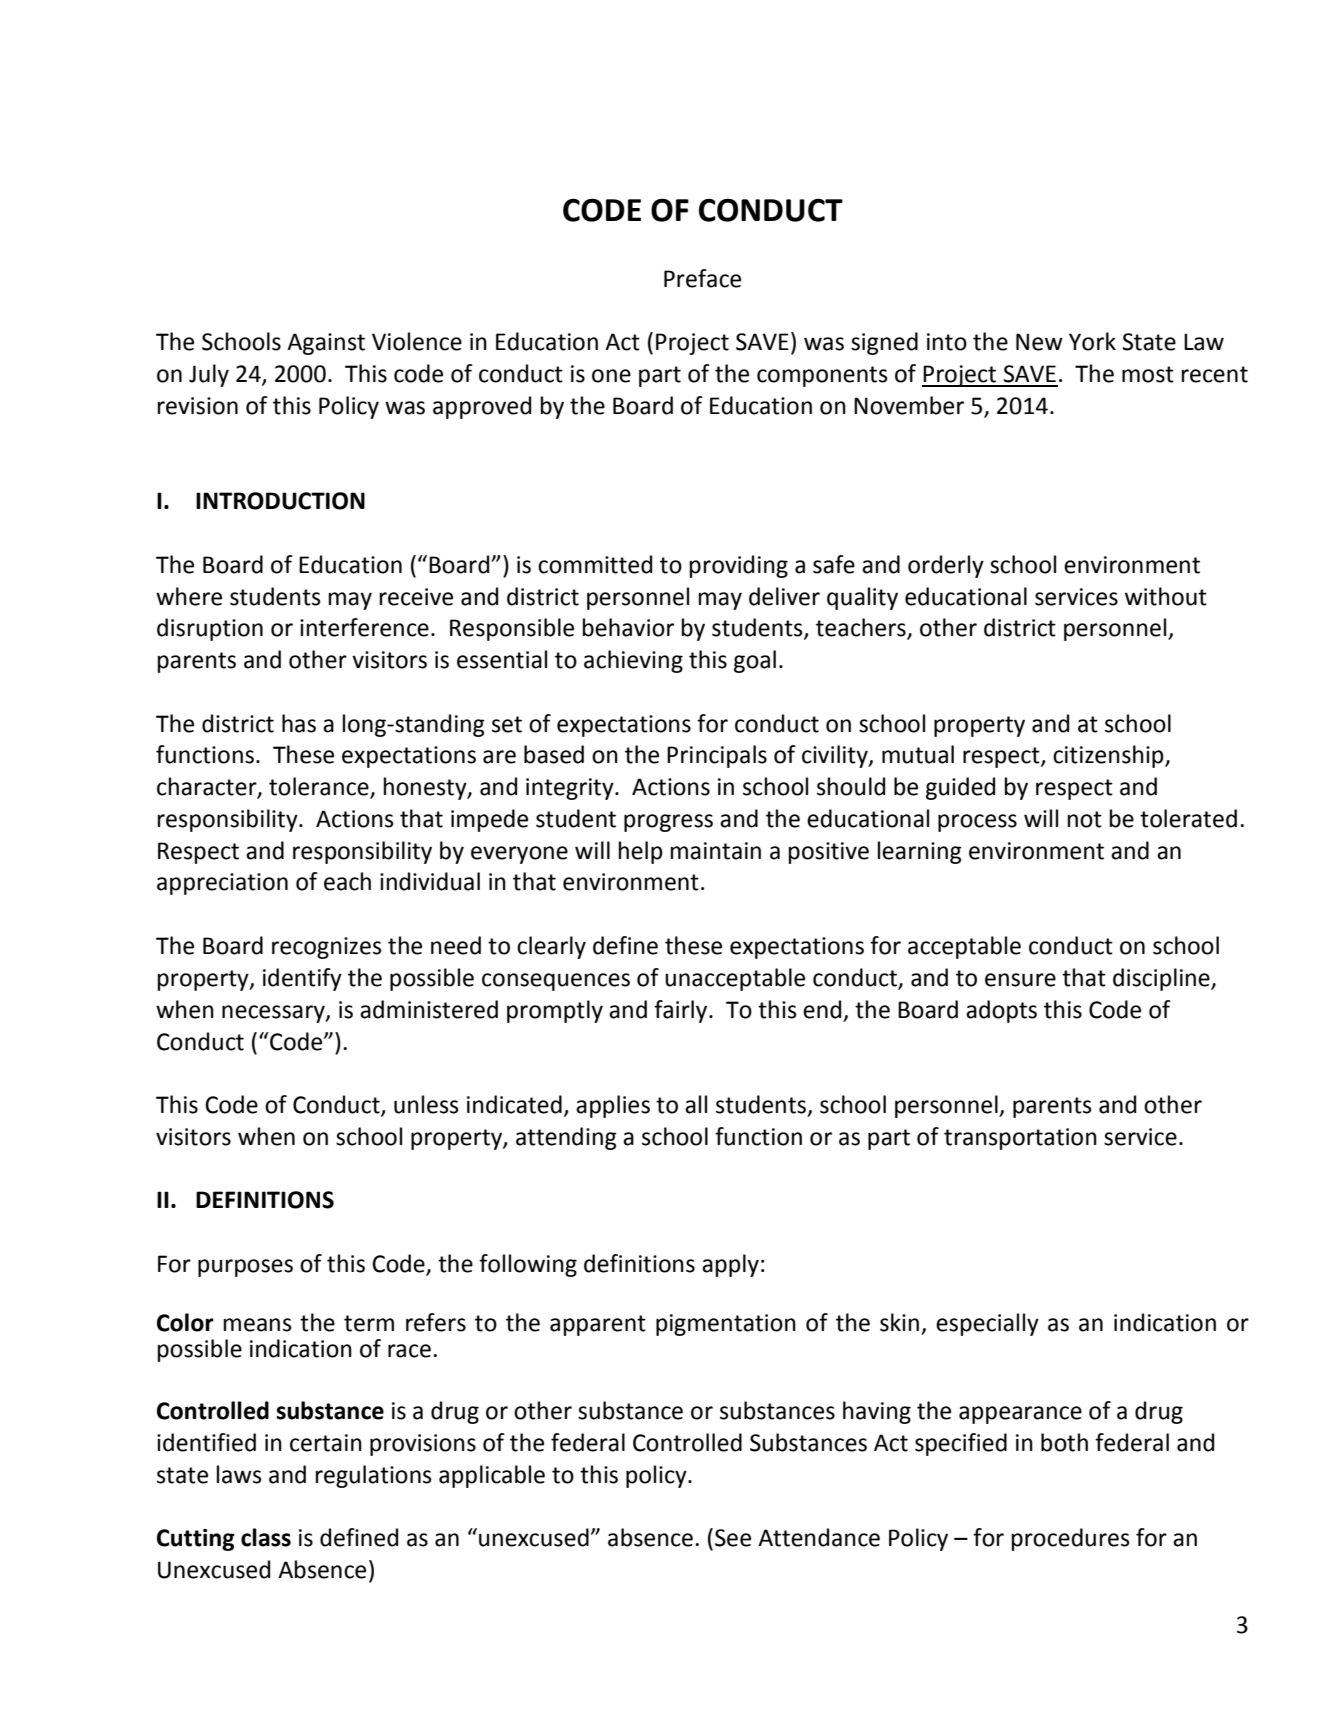 This screenshot has width=1327, height=1718. Describe the element at coordinates (327, 948) in the screenshot. I see `recognizes` at that location.
